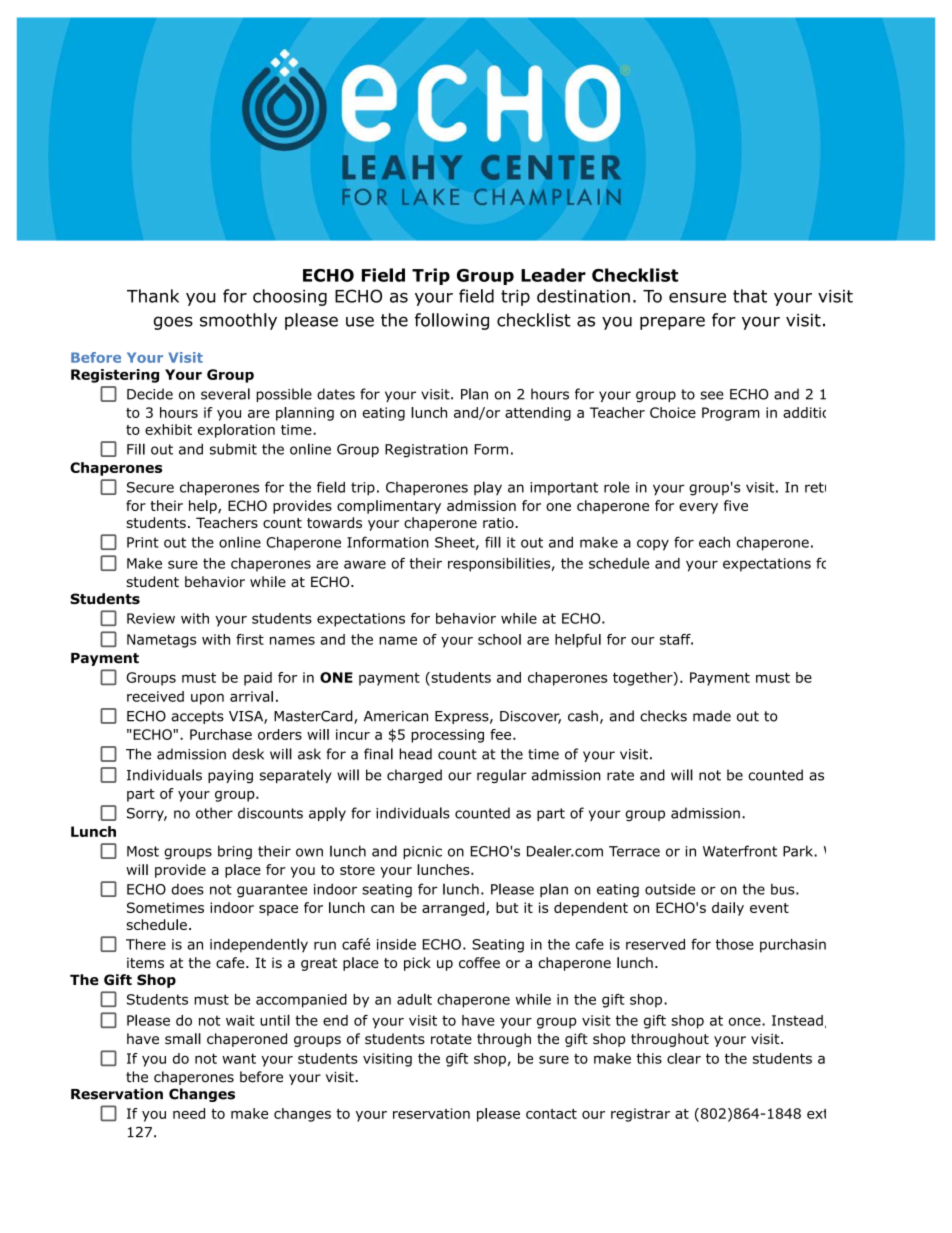 This screenshot has height=1233, width=952. What do you see at coordinates (150, 487) in the screenshot?
I see `Secure` at bounding box center [150, 487].
